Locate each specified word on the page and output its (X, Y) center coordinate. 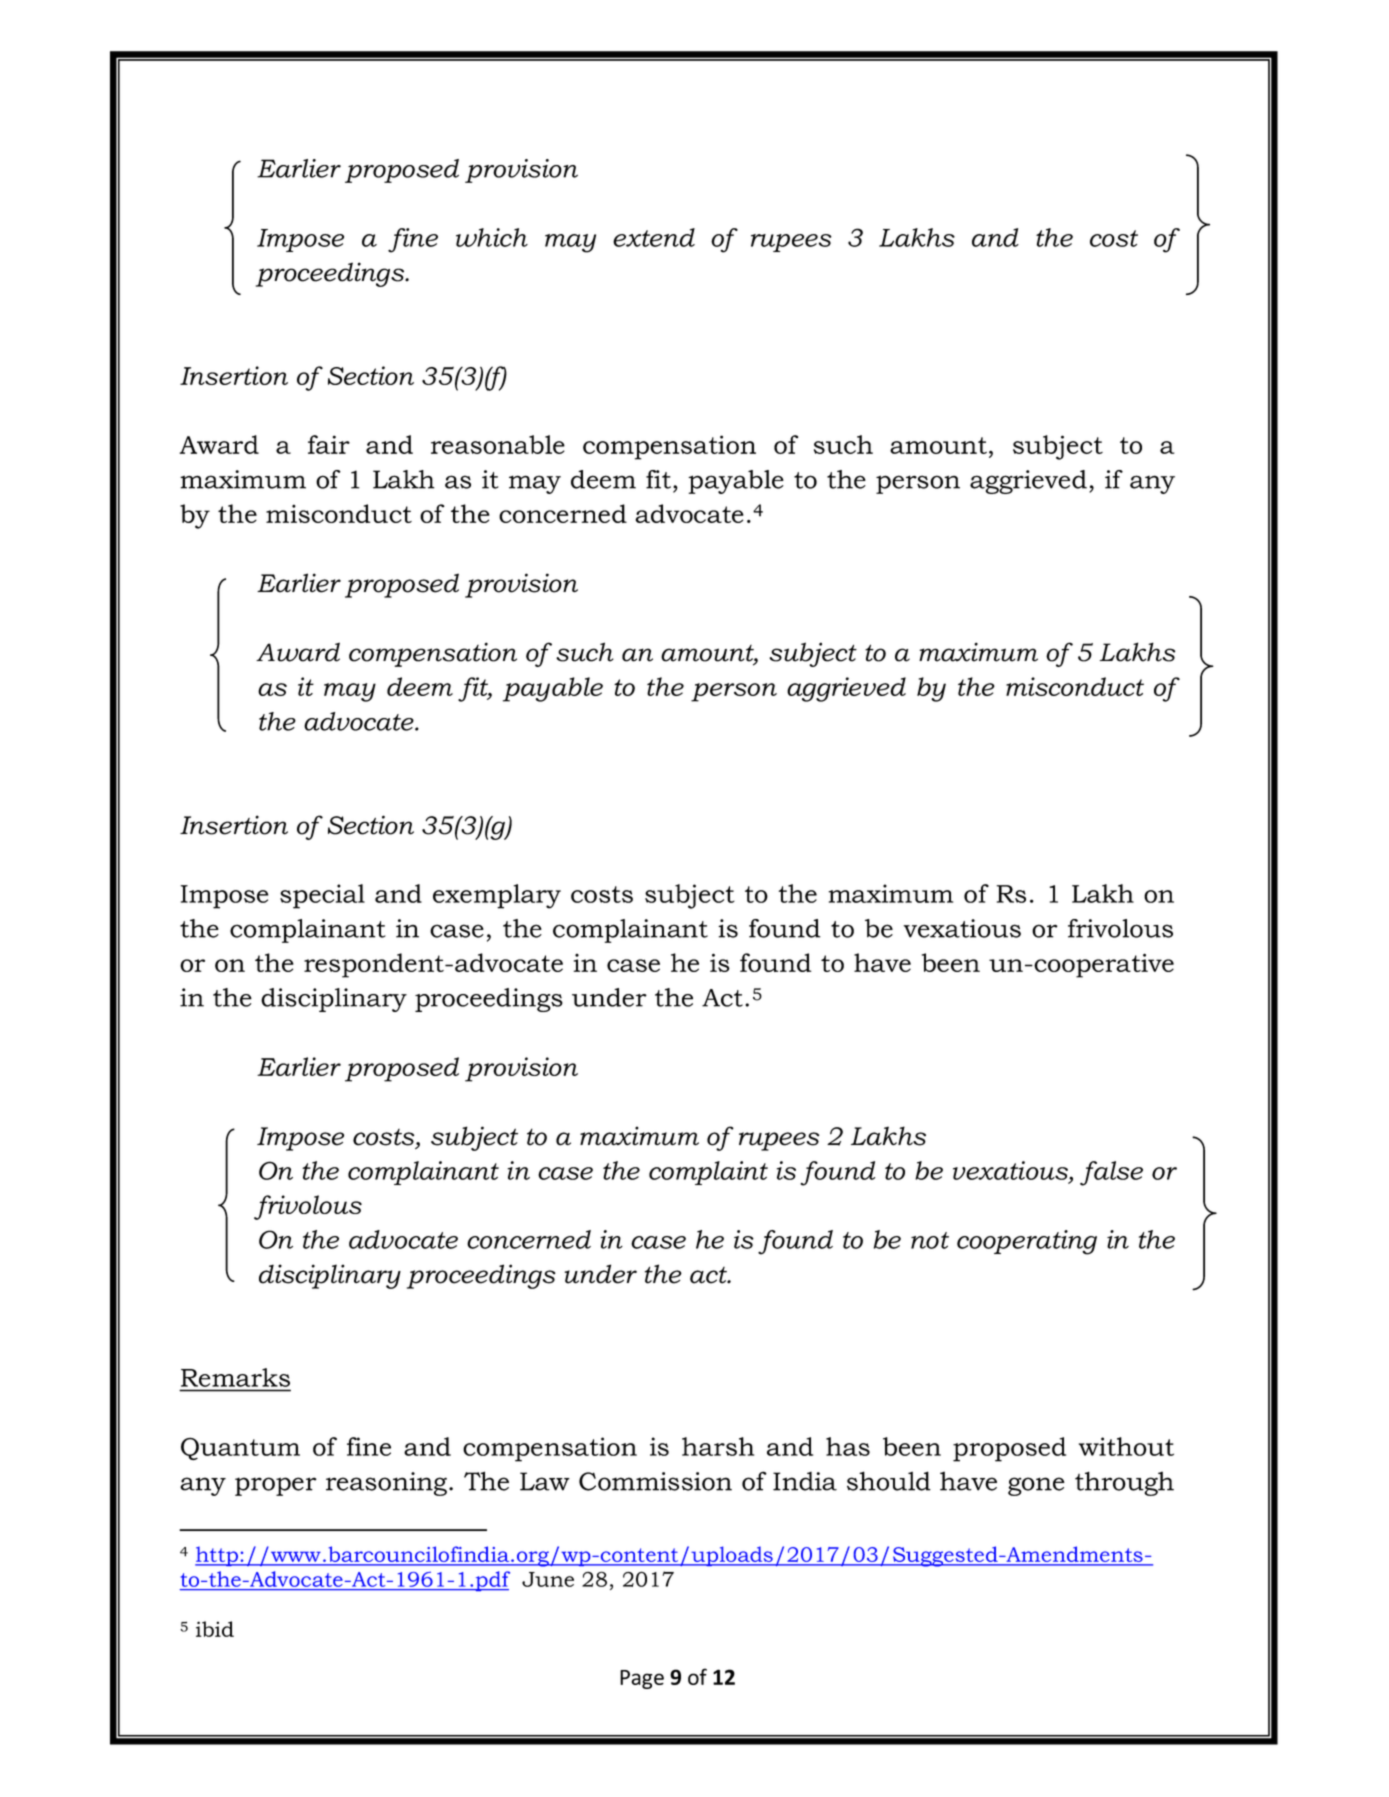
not (930, 1240)
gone (1036, 1486)
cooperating (1027, 1242)
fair (329, 444)
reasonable (498, 444)
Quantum (240, 1448)
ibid (215, 1629)
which (492, 237)
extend (654, 237)
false (1111, 1173)
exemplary (497, 896)
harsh (718, 1446)
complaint (708, 1173)
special (322, 896)
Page (642, 1679)
